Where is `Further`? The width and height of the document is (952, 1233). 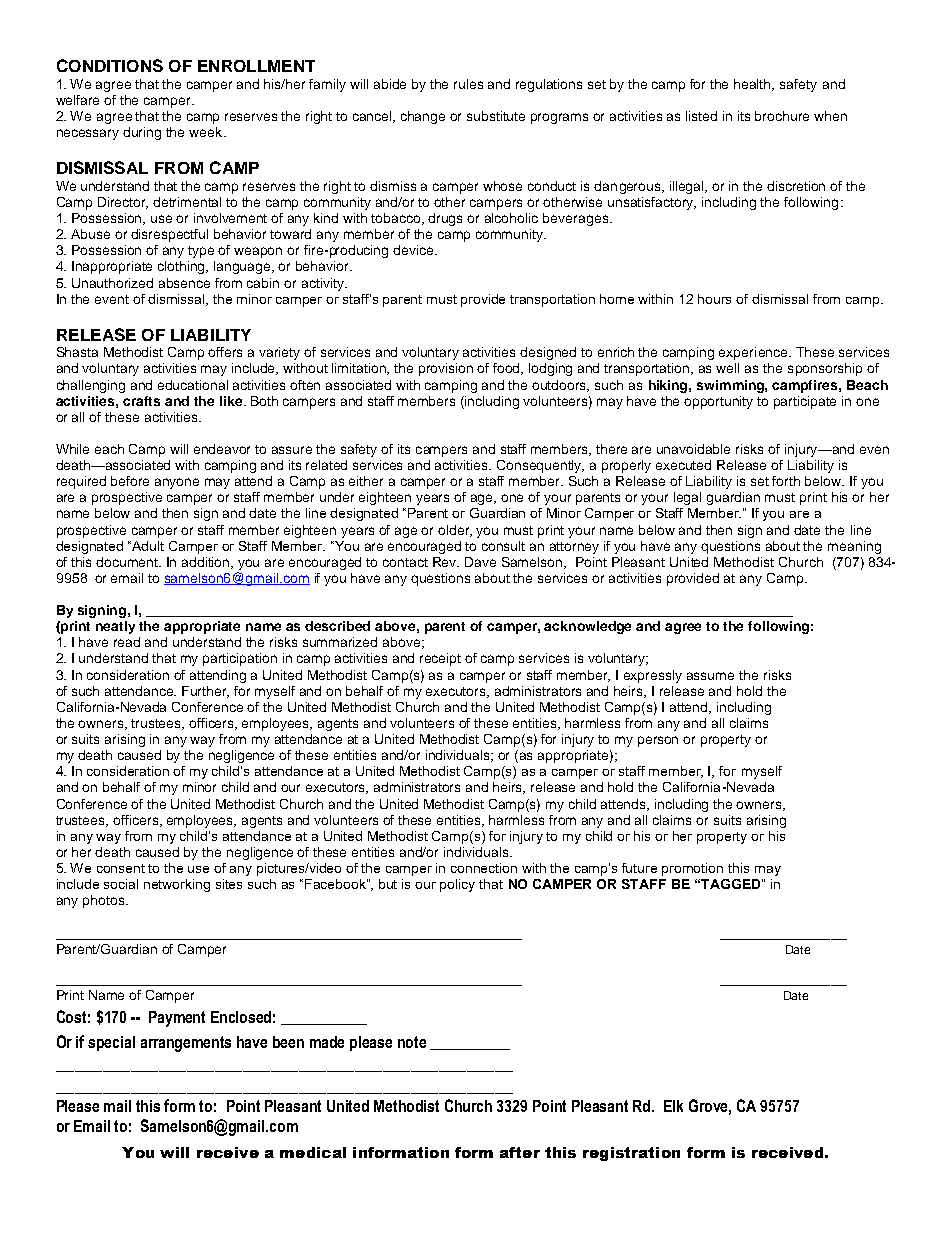
Further is located at coordinates (205, 692).
